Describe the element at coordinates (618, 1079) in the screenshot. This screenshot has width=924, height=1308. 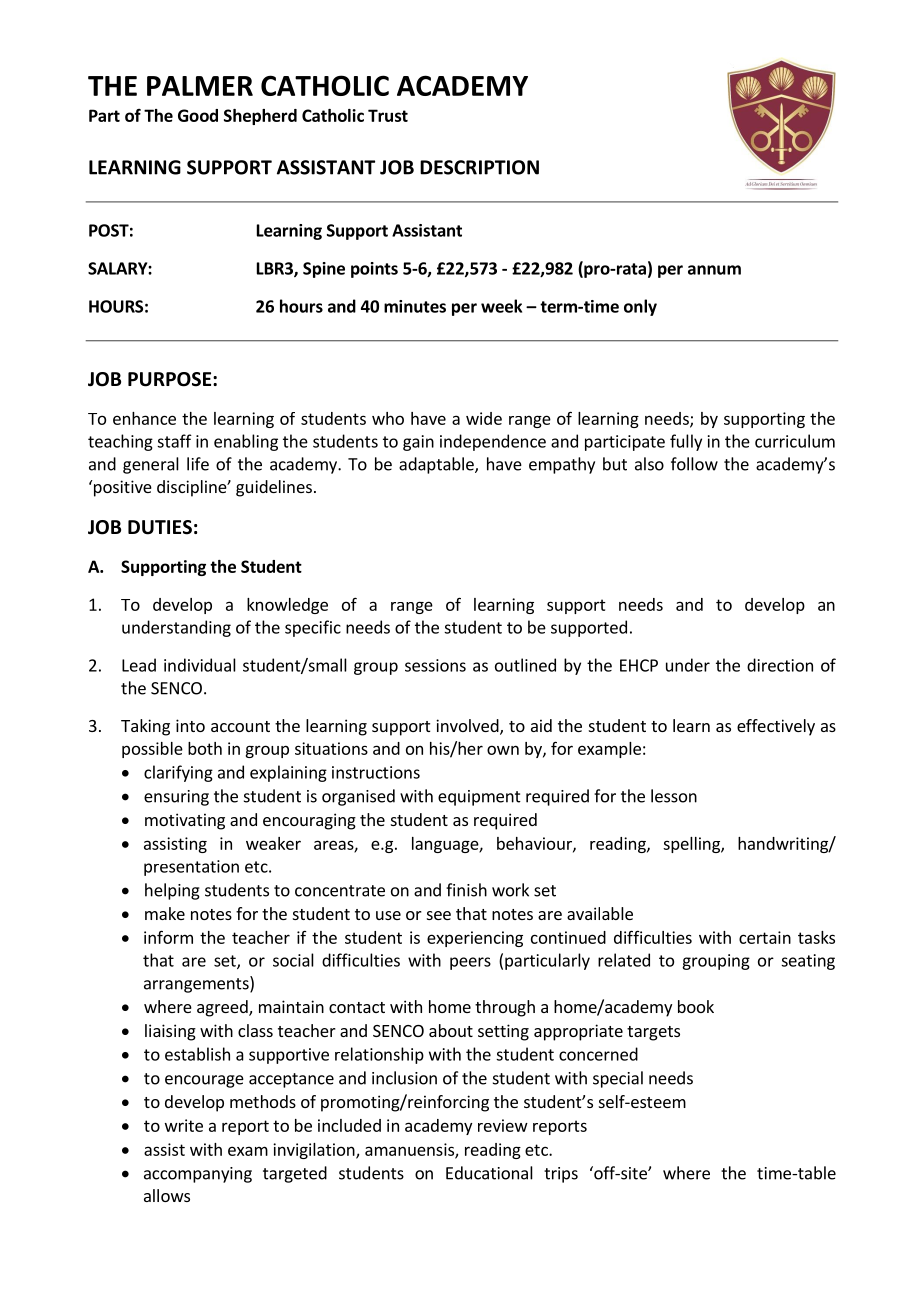
I see `special` at that location.
